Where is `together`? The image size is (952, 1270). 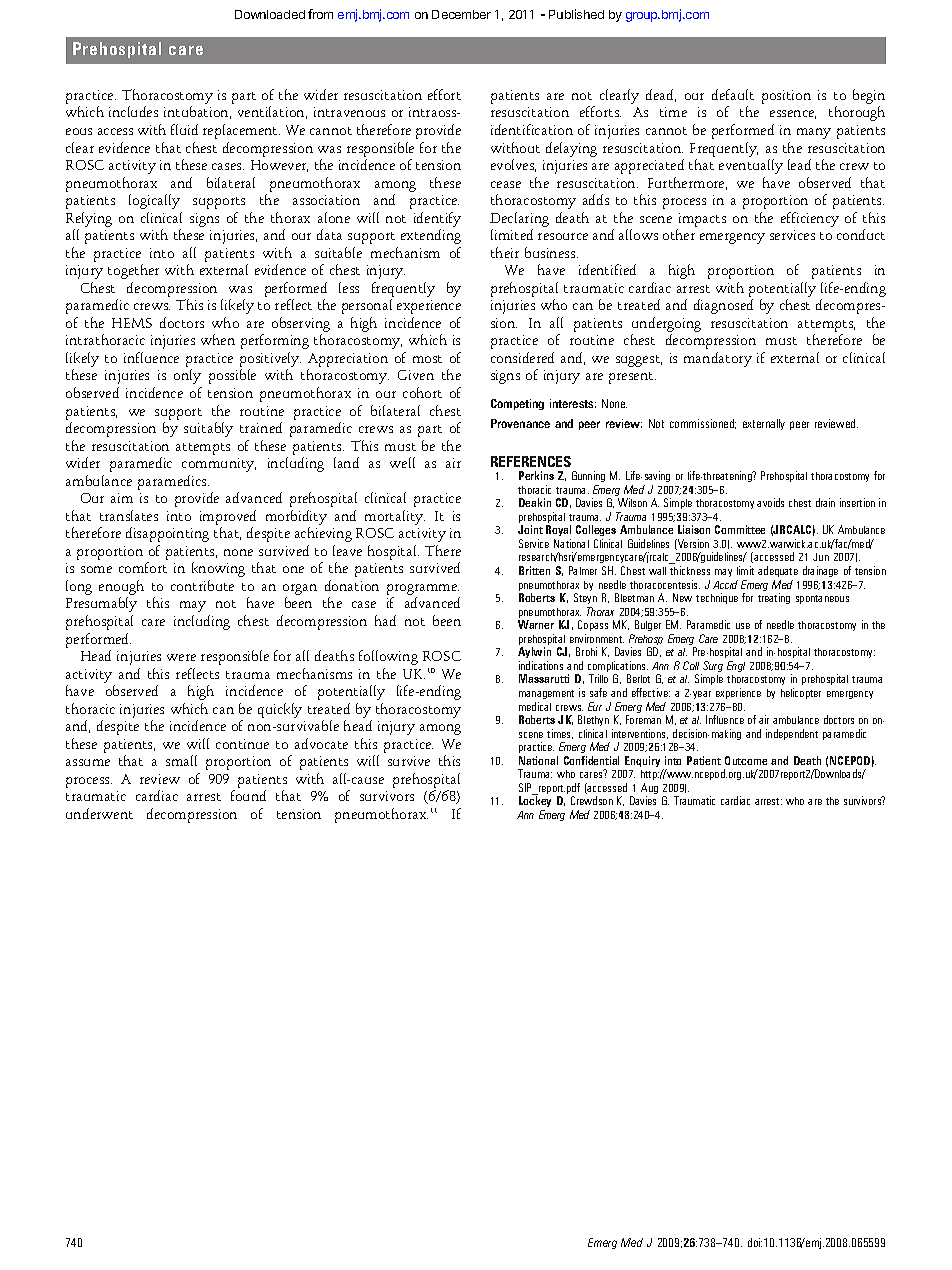
together is located at coordinates (133, 271).
